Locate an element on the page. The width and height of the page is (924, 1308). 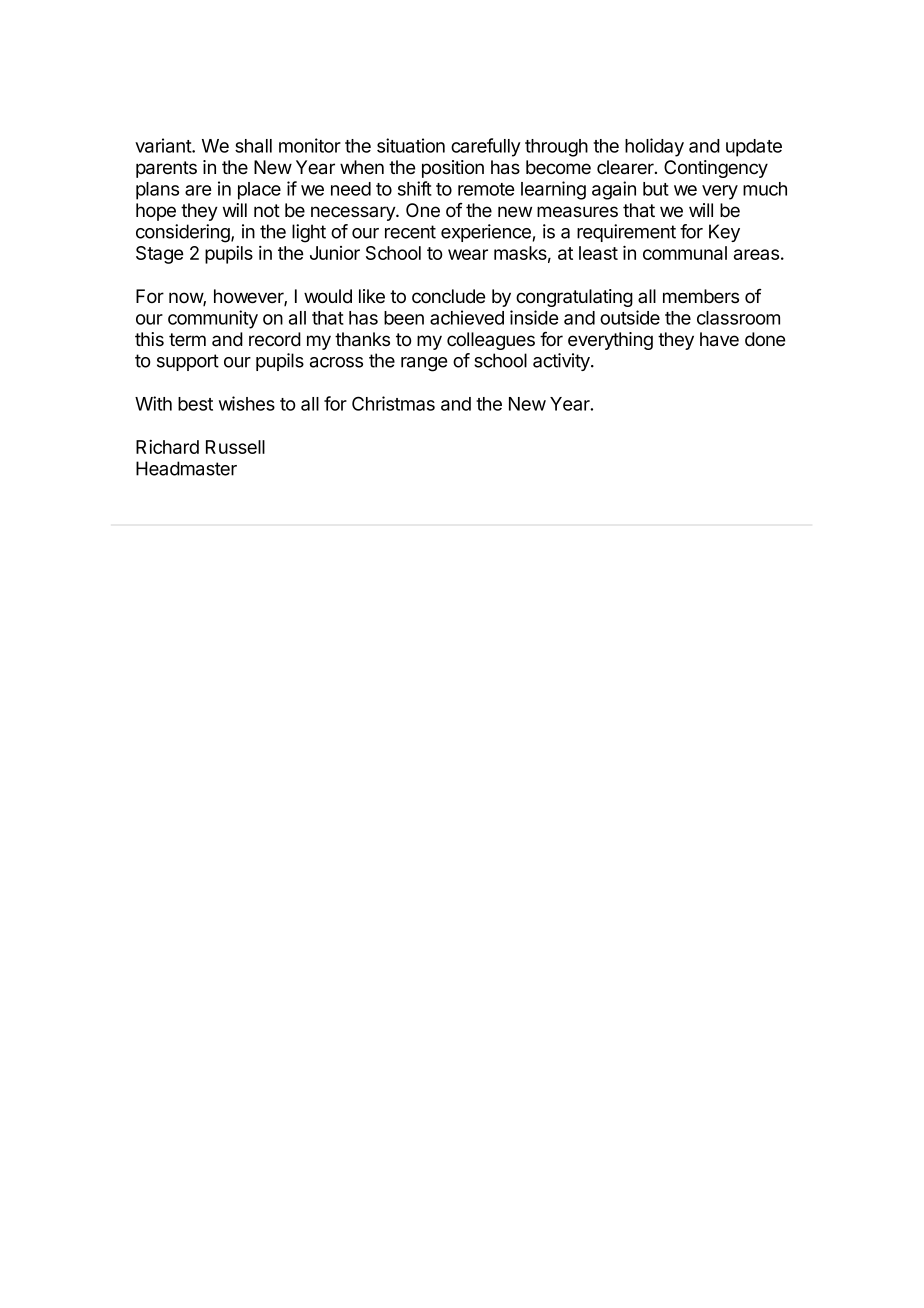
have is located at coordinates (719, 339).
